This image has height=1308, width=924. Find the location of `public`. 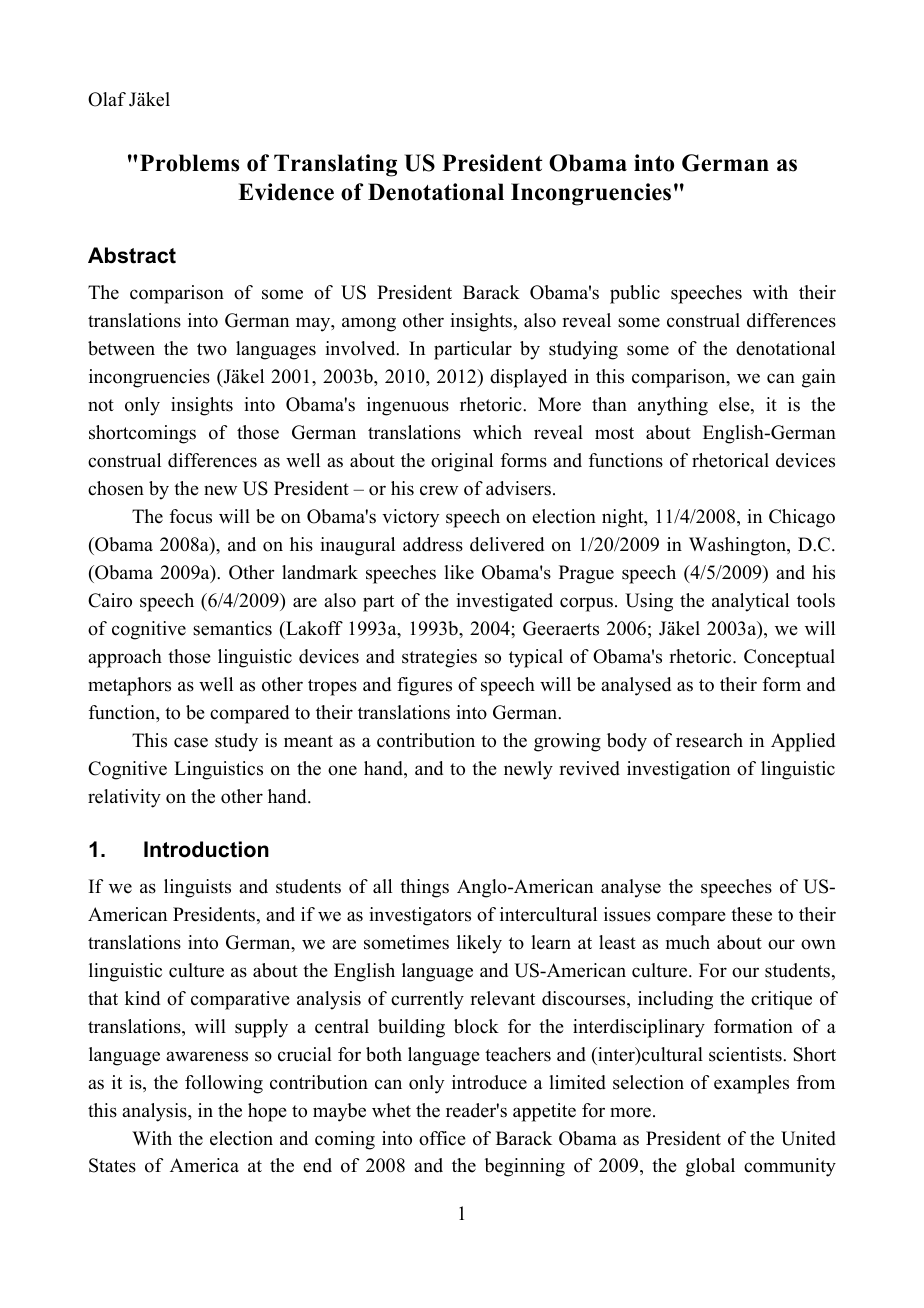

public is located at coordinates (635, 294).
